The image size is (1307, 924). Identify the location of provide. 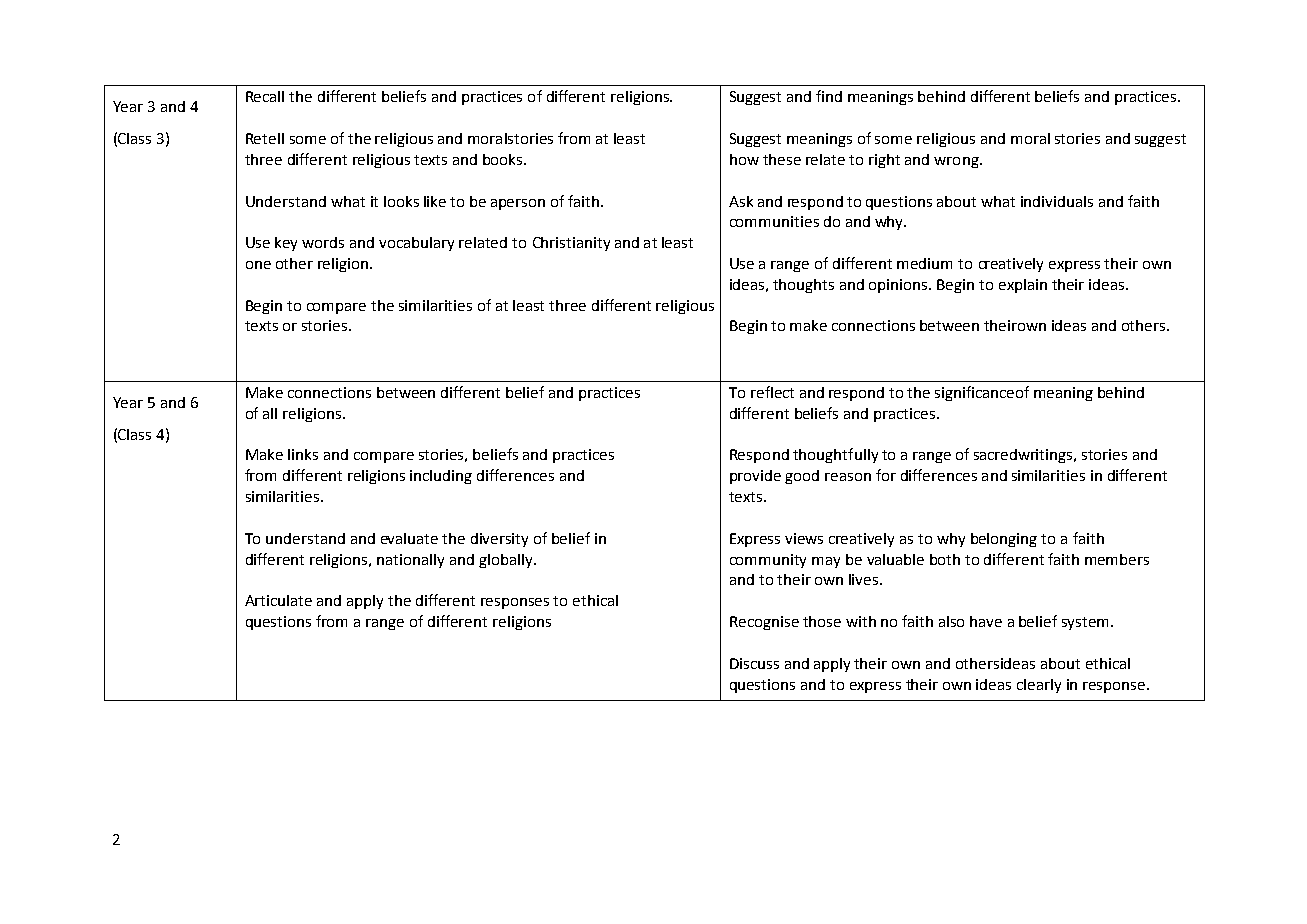
(755, 477).
